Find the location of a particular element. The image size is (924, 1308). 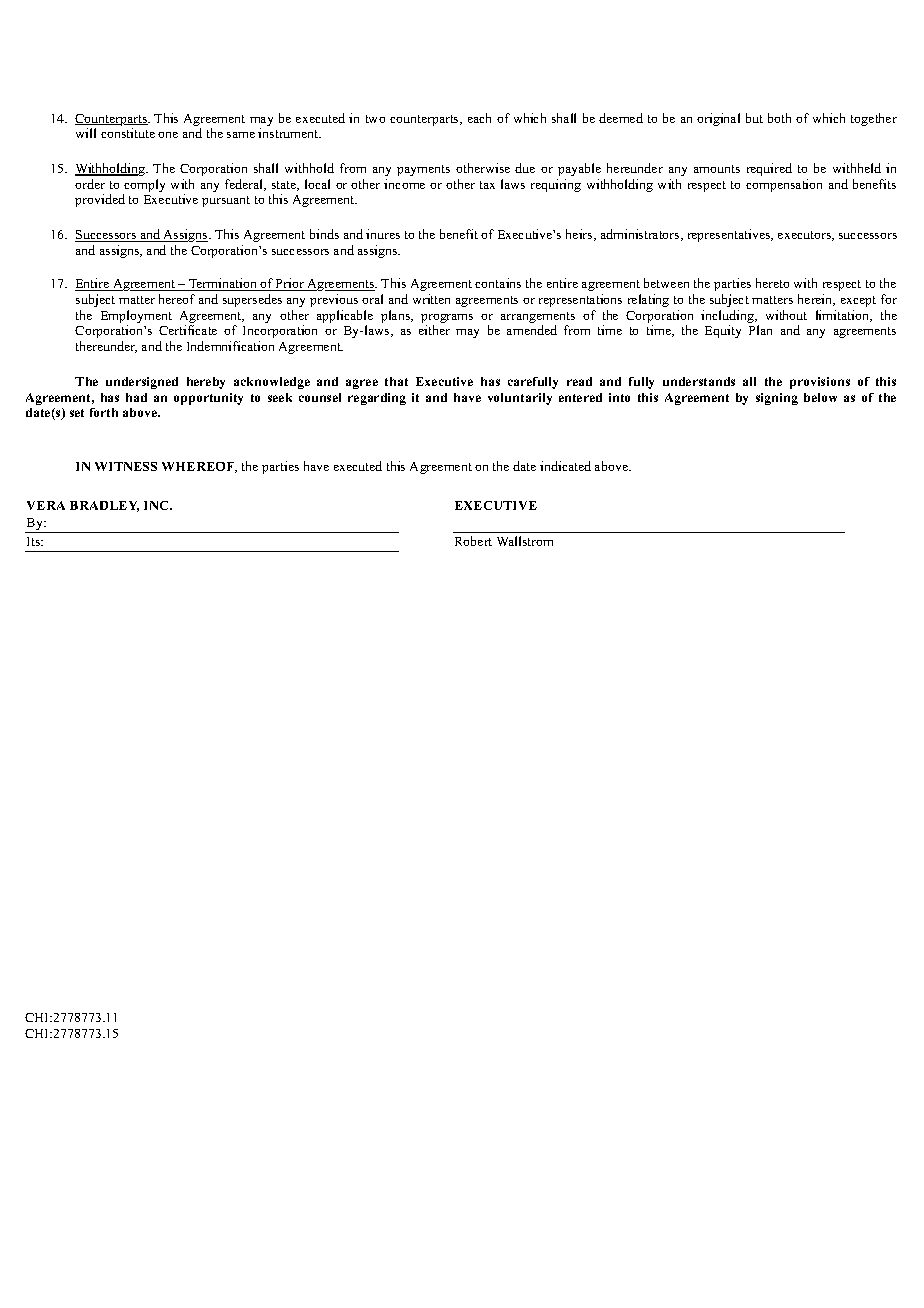

heirs is located at coordinates (580, 235).
